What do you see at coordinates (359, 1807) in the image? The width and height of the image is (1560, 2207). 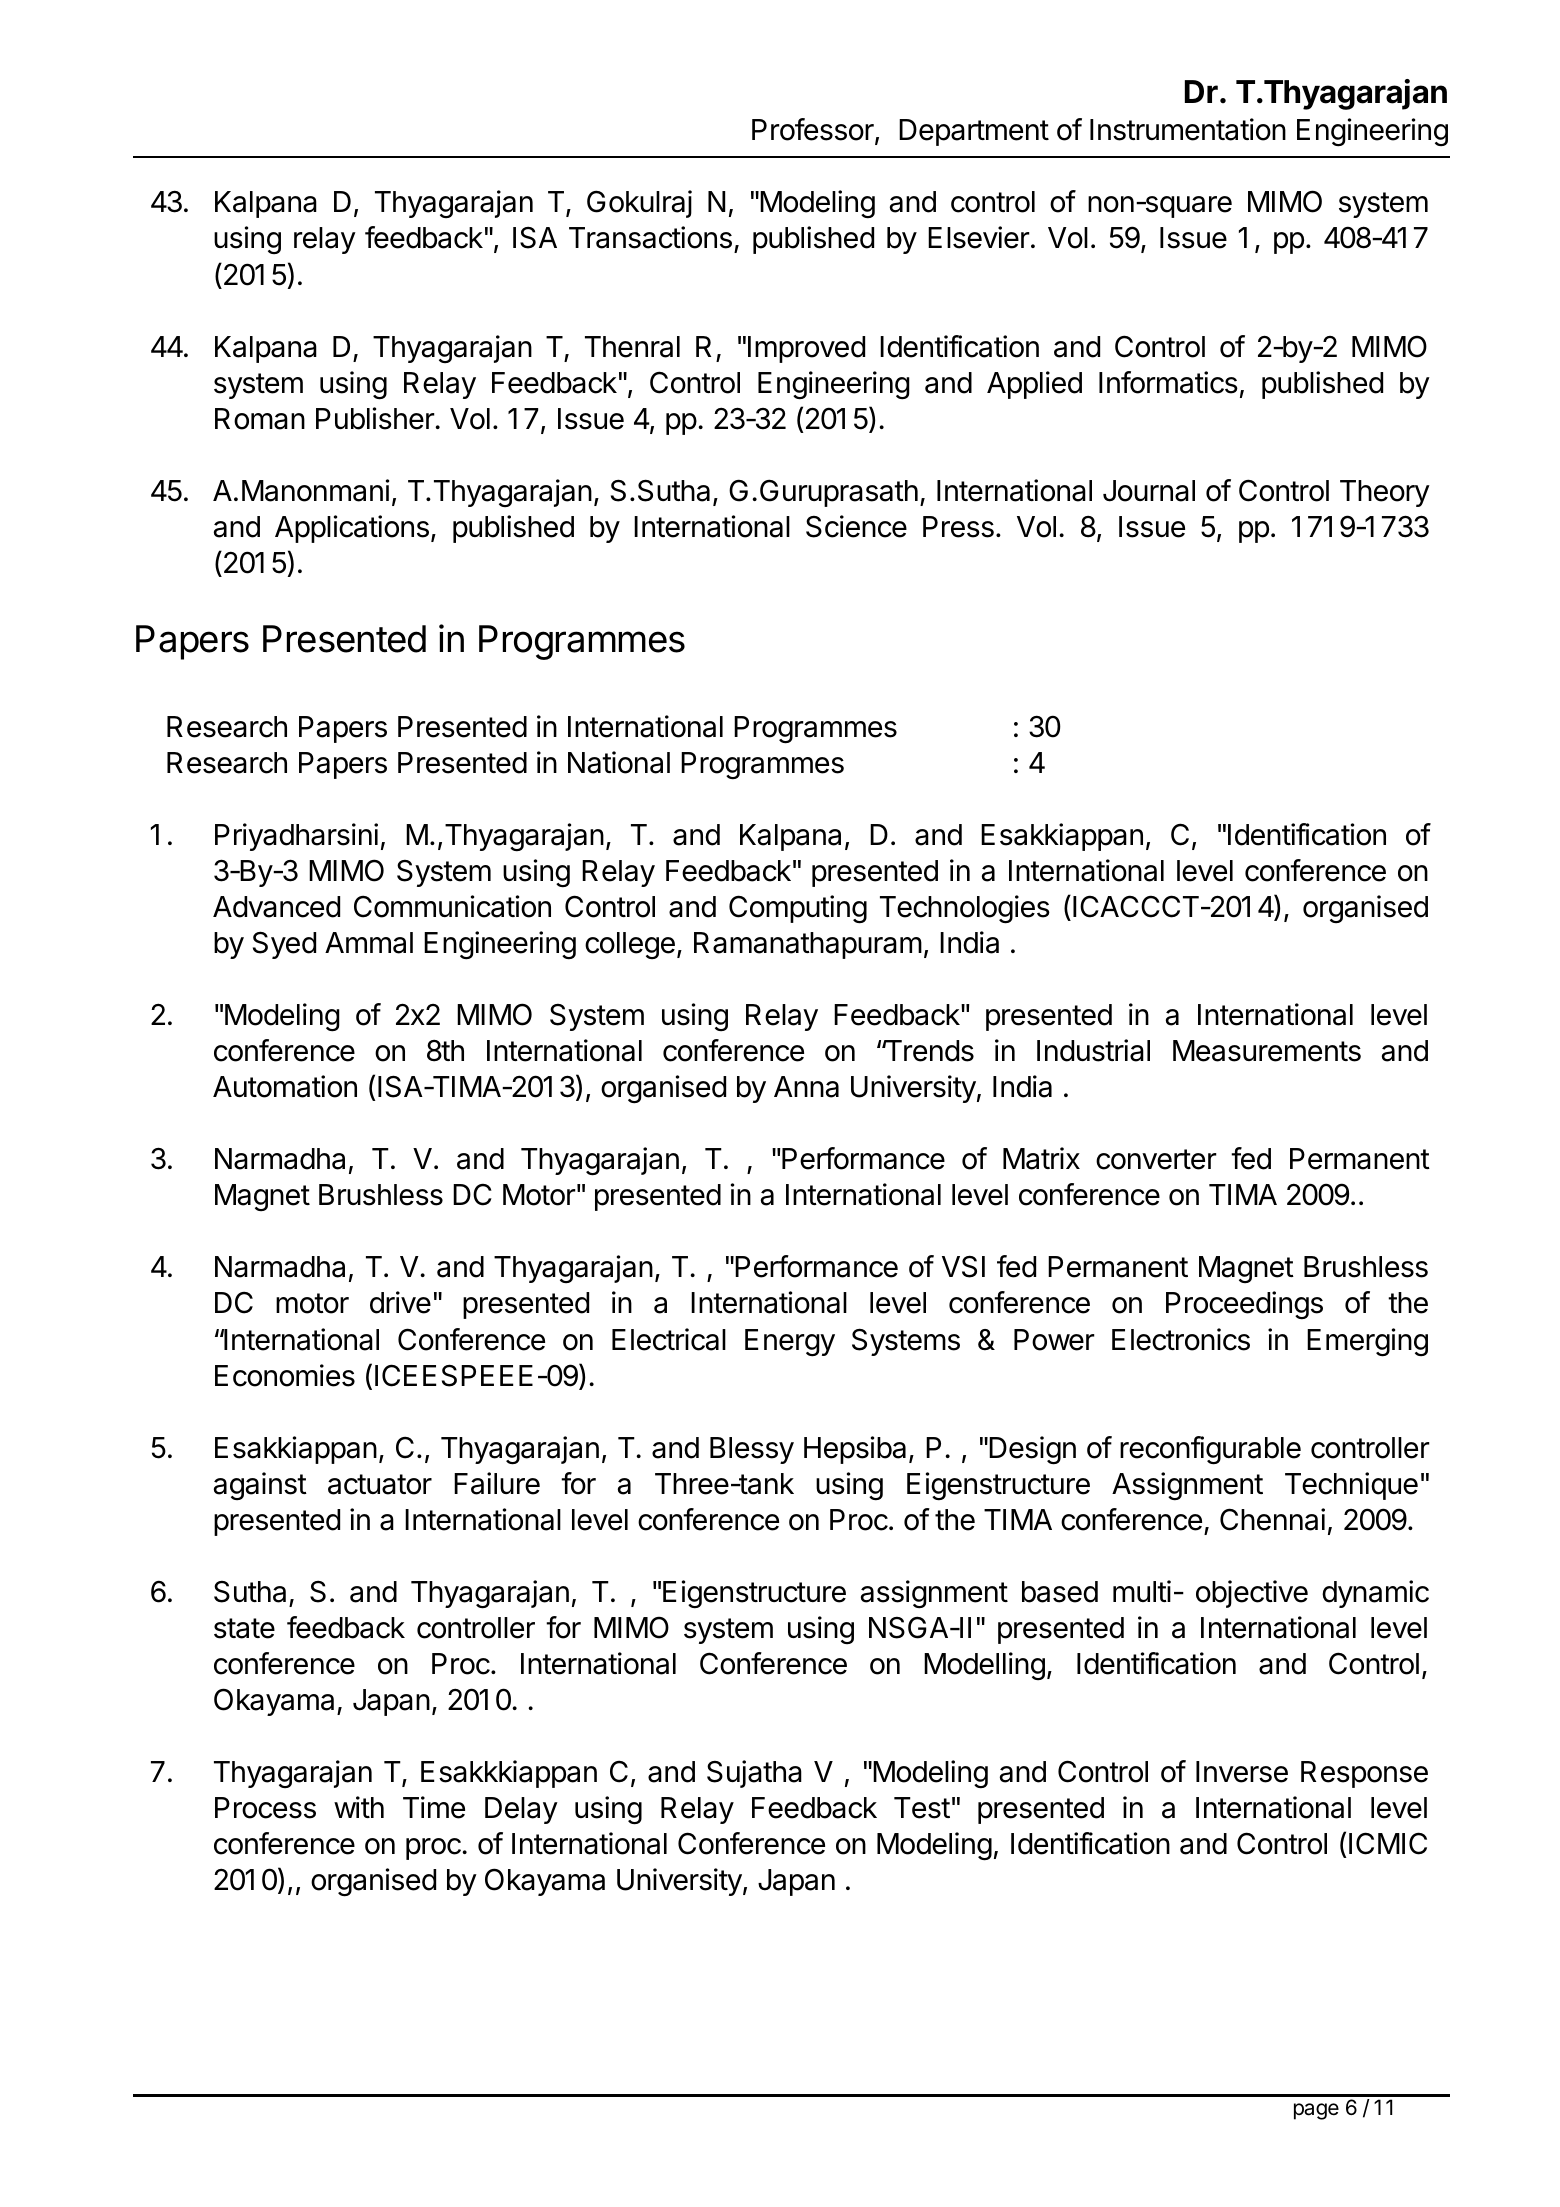 I see `with` at bounding box center [359, 1807].
